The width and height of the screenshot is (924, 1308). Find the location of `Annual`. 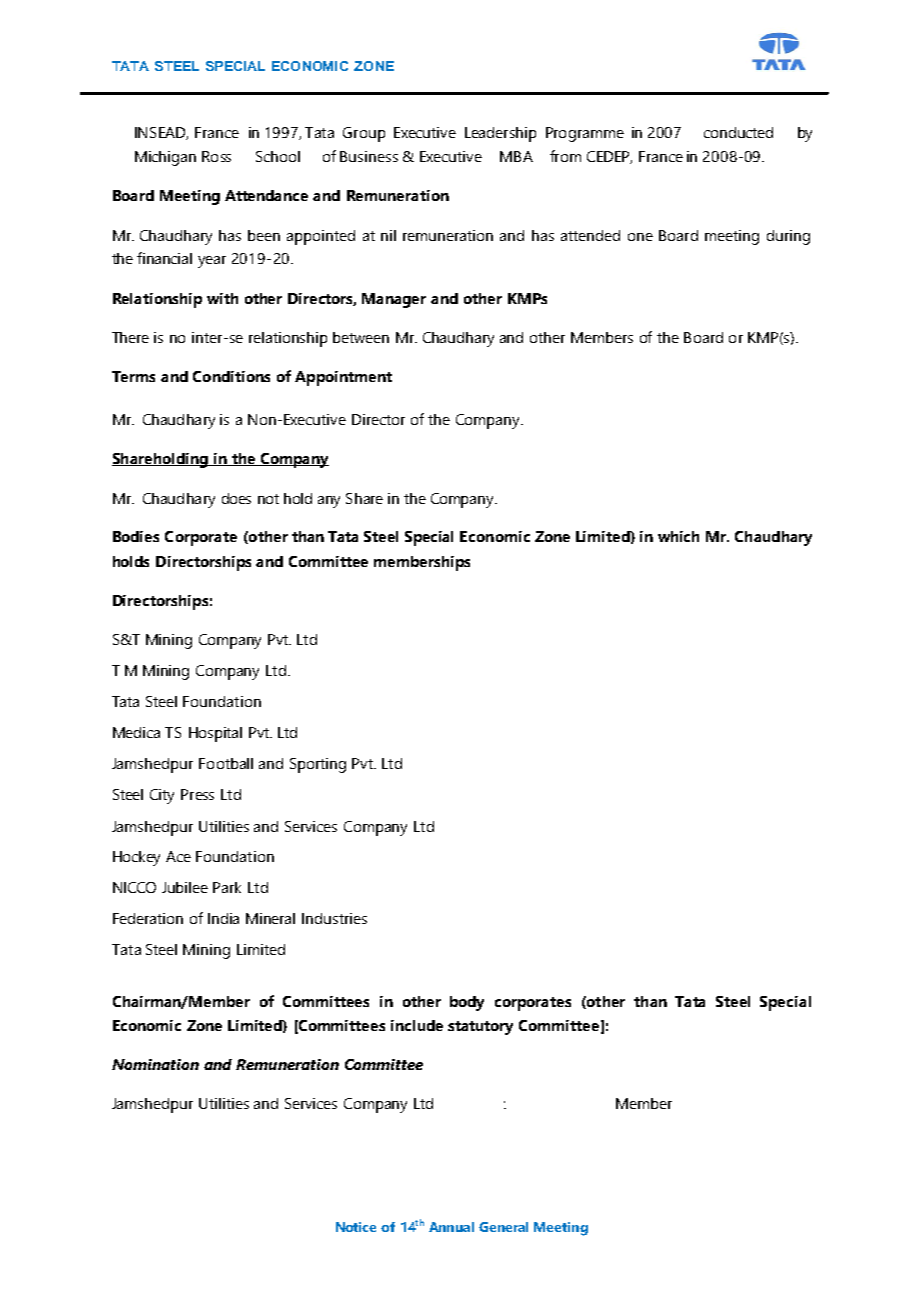

Annual is located at coordinates (451, 1227).
